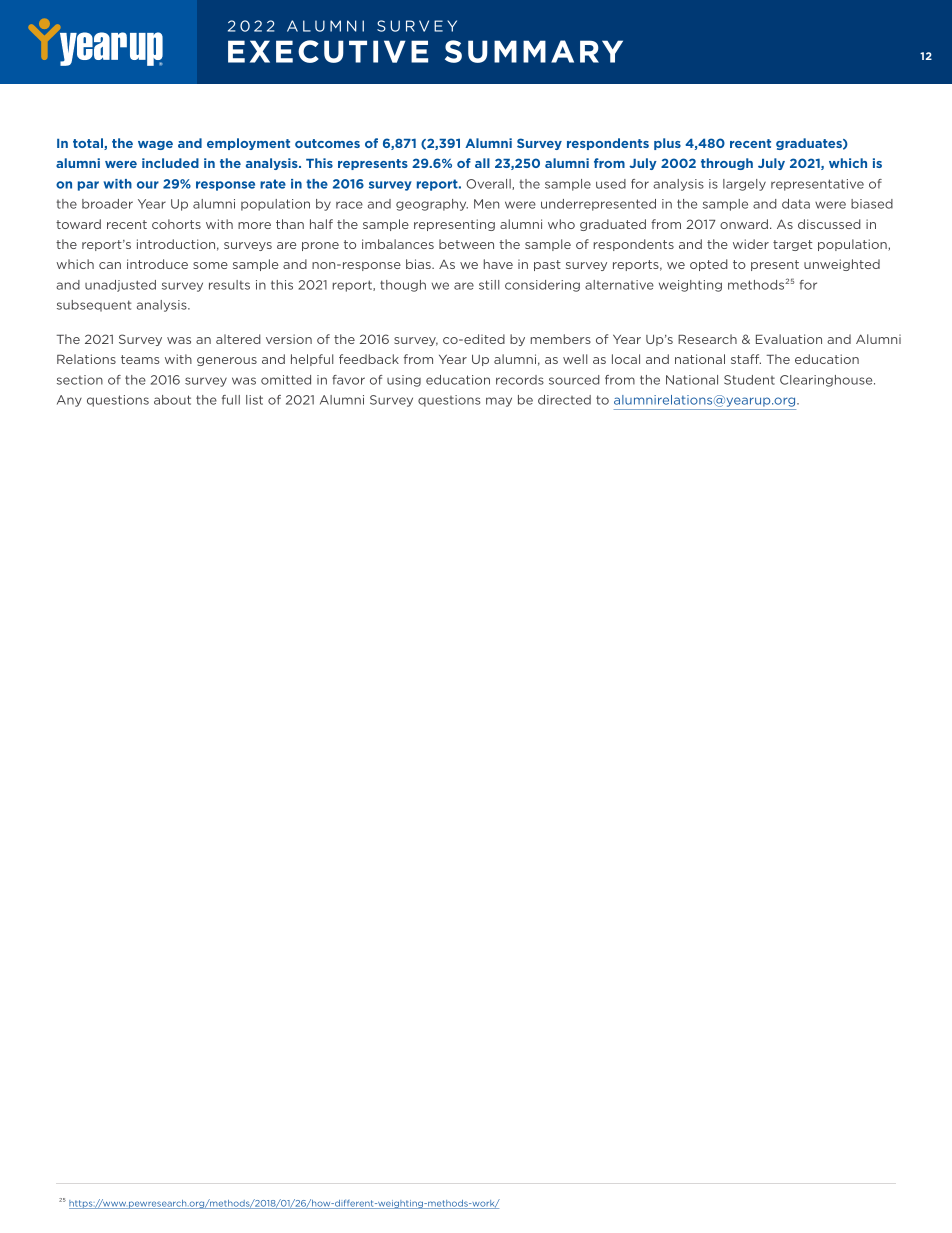 Image resolution: width=952 pixels, height=1233 pixels. I want to click on between, so click(466, 244).
